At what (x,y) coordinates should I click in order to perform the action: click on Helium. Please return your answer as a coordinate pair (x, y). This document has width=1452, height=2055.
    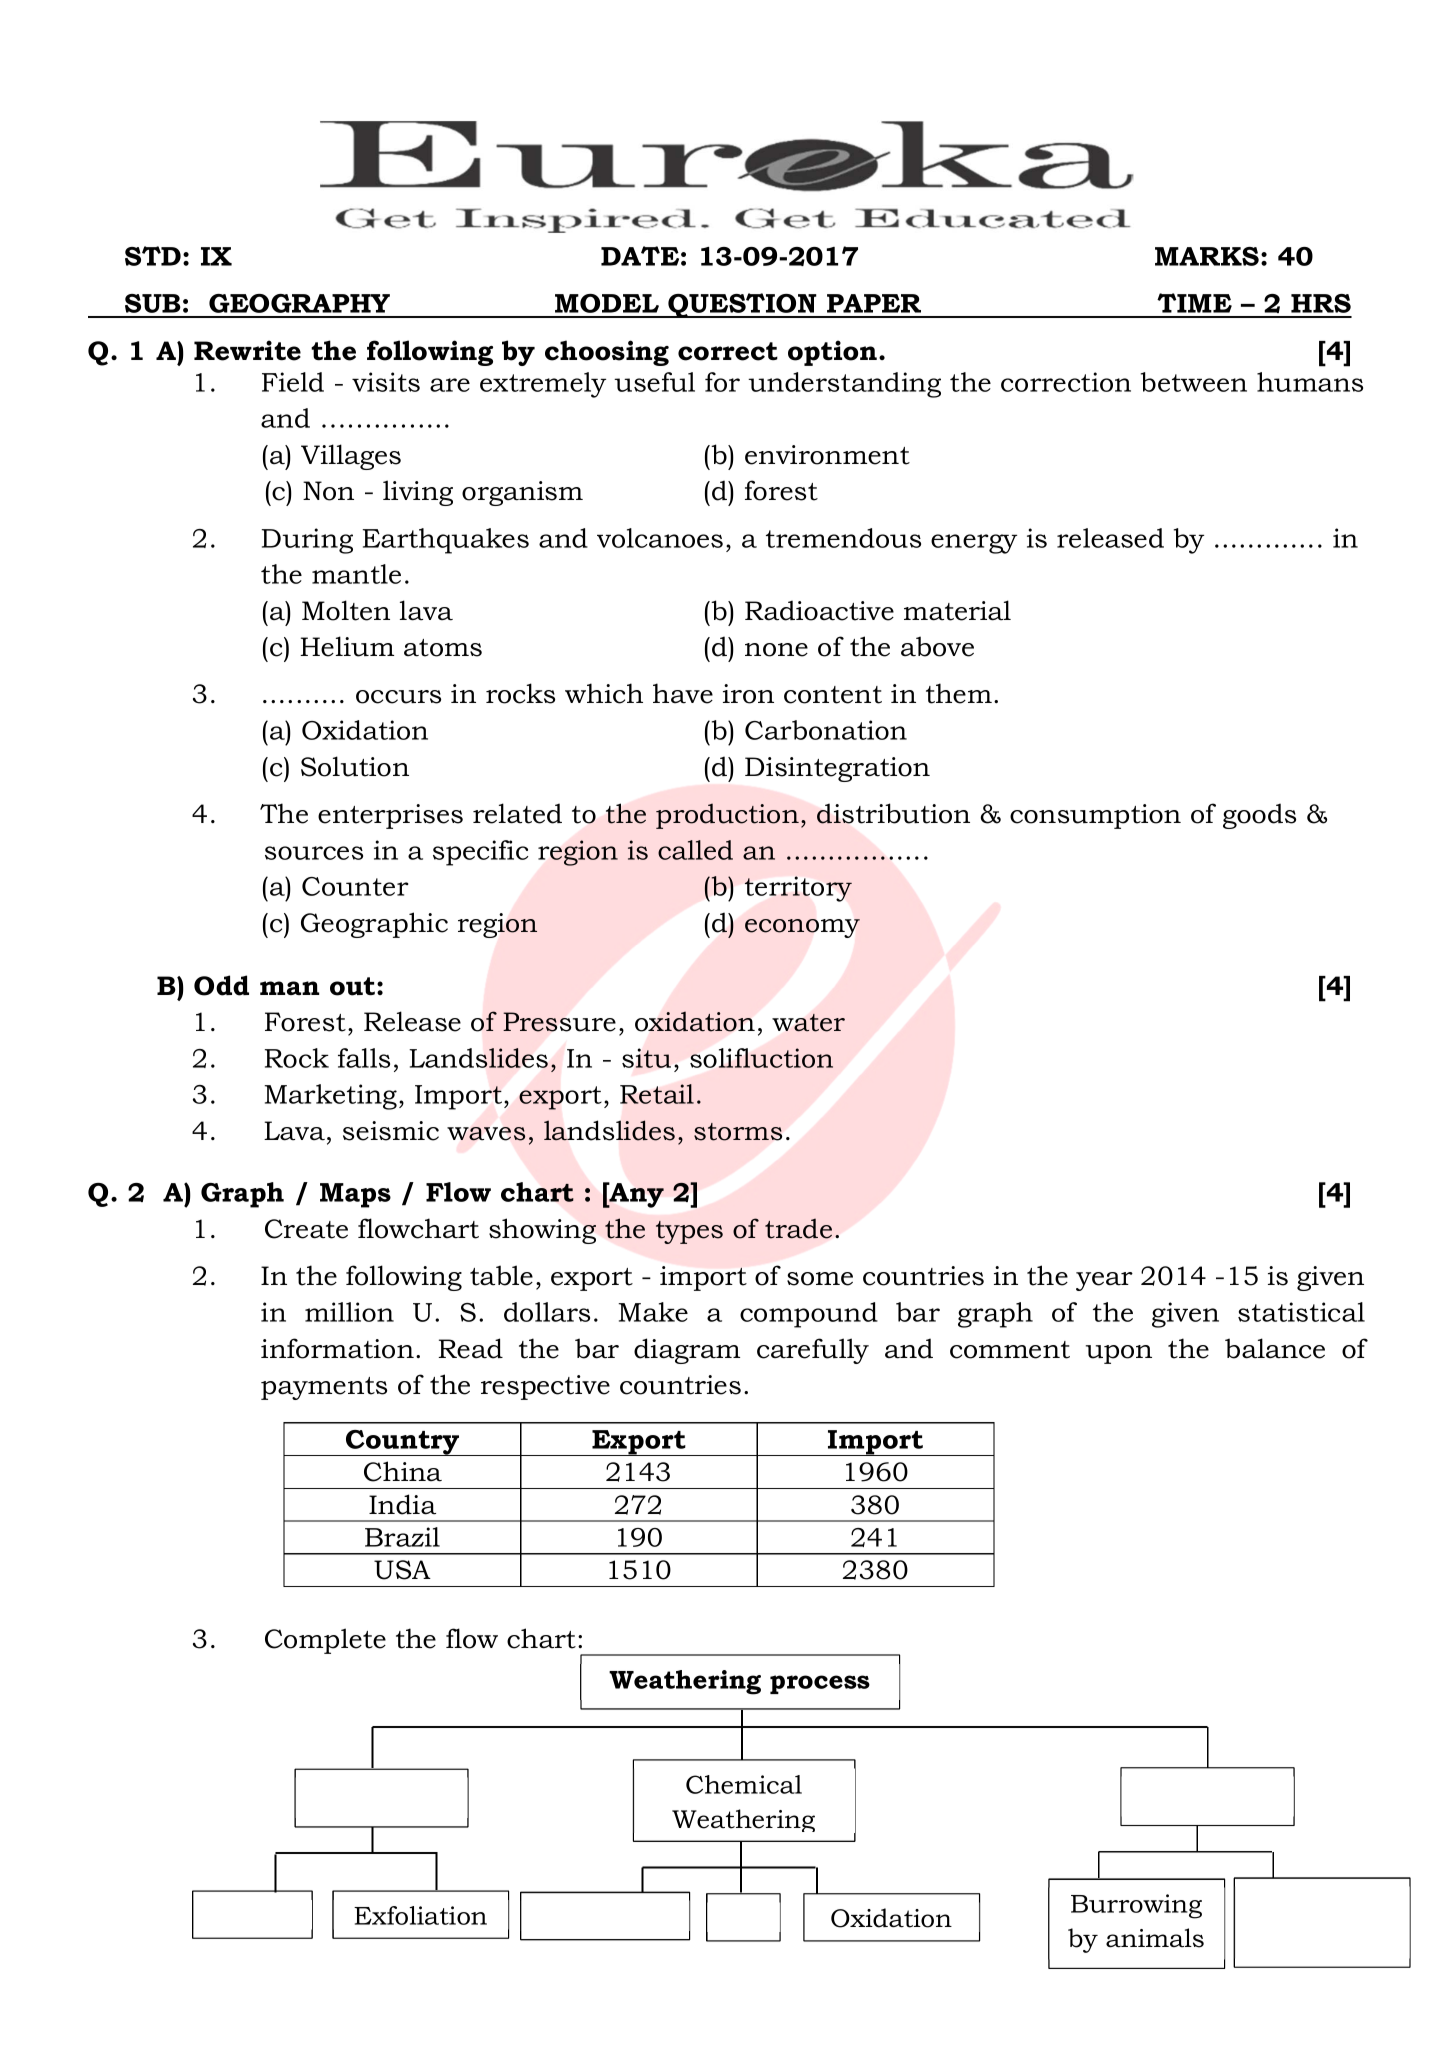
    Looking at the image, I should click on (347, 646).
